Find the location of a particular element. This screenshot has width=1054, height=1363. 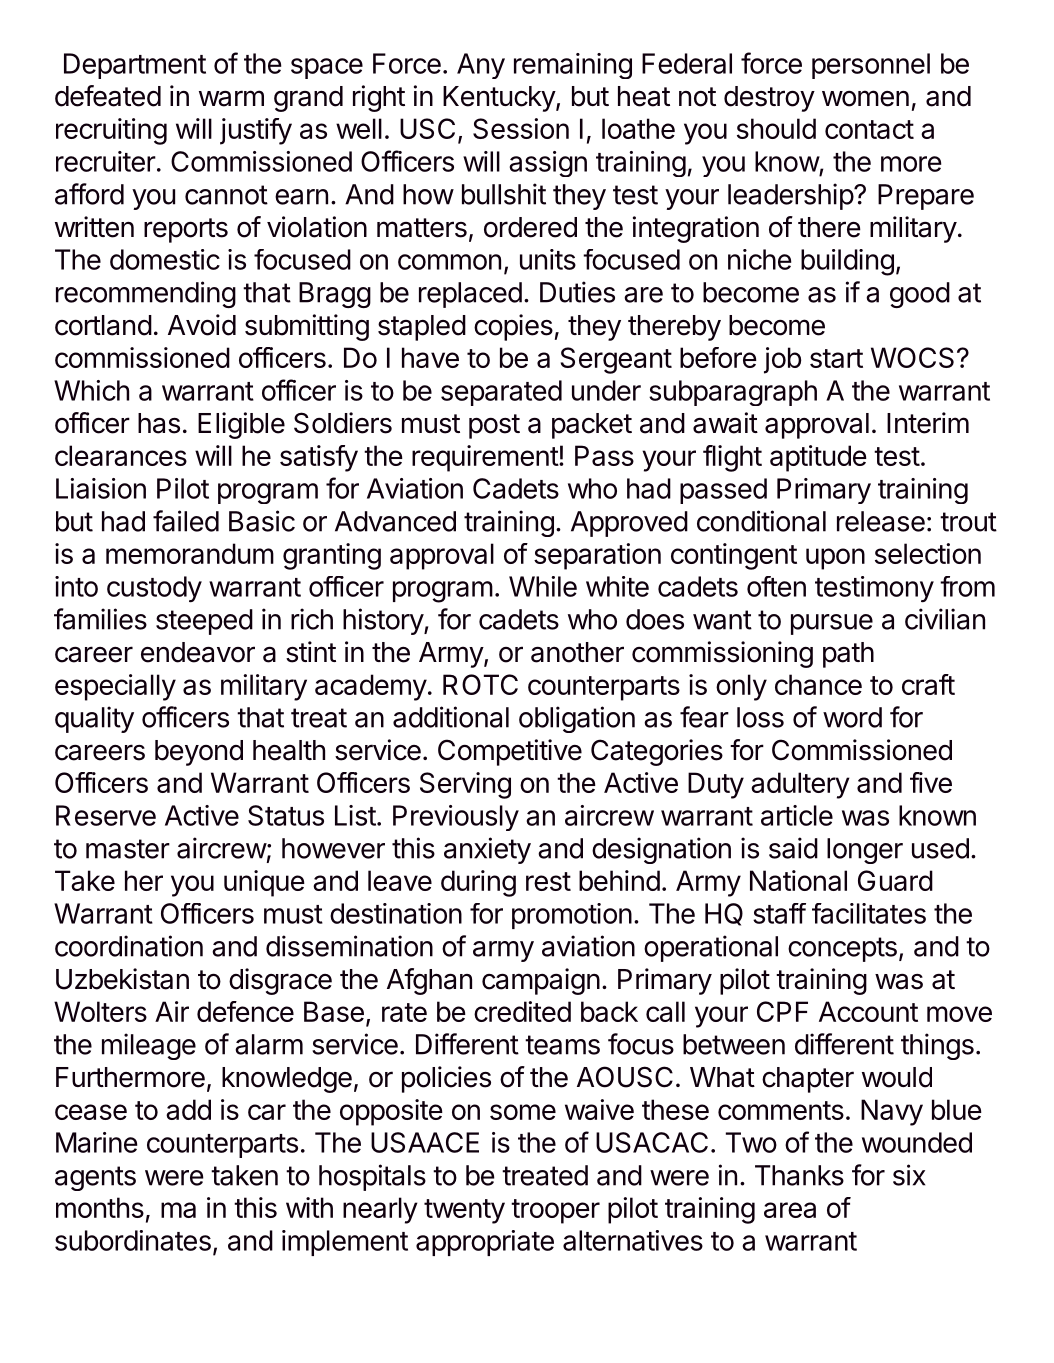

promotion is located at coordinates (572, 916).
